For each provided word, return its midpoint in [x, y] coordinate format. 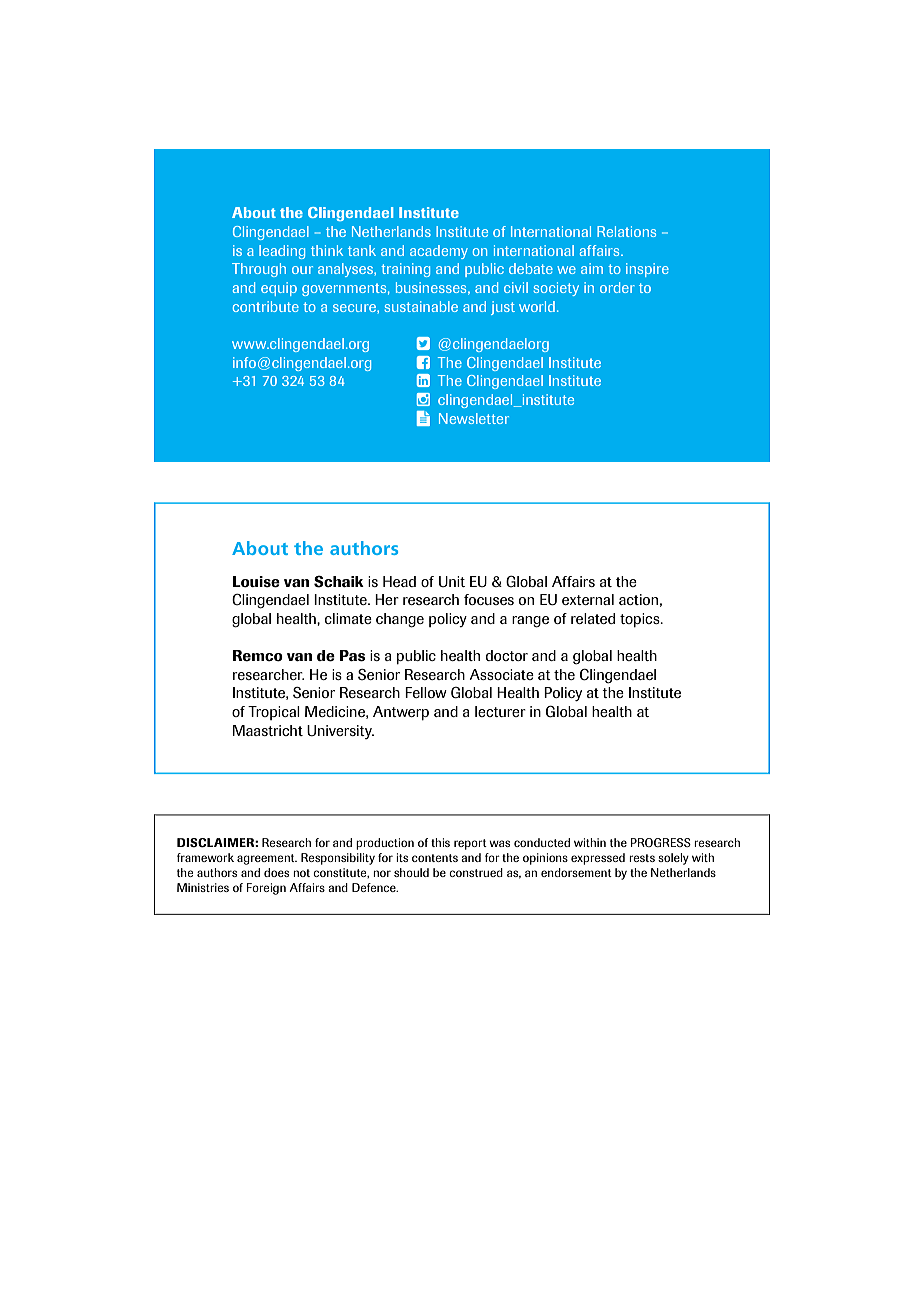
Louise [256, 582]
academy [439, 252]
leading [282, 252]
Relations [626, 231]
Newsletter [474, 418]
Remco [258, 656]
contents [435, 858]
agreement [267, 859]
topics [641, 620]
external [588, 599]
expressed [598, 859]
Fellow [426, 692]
